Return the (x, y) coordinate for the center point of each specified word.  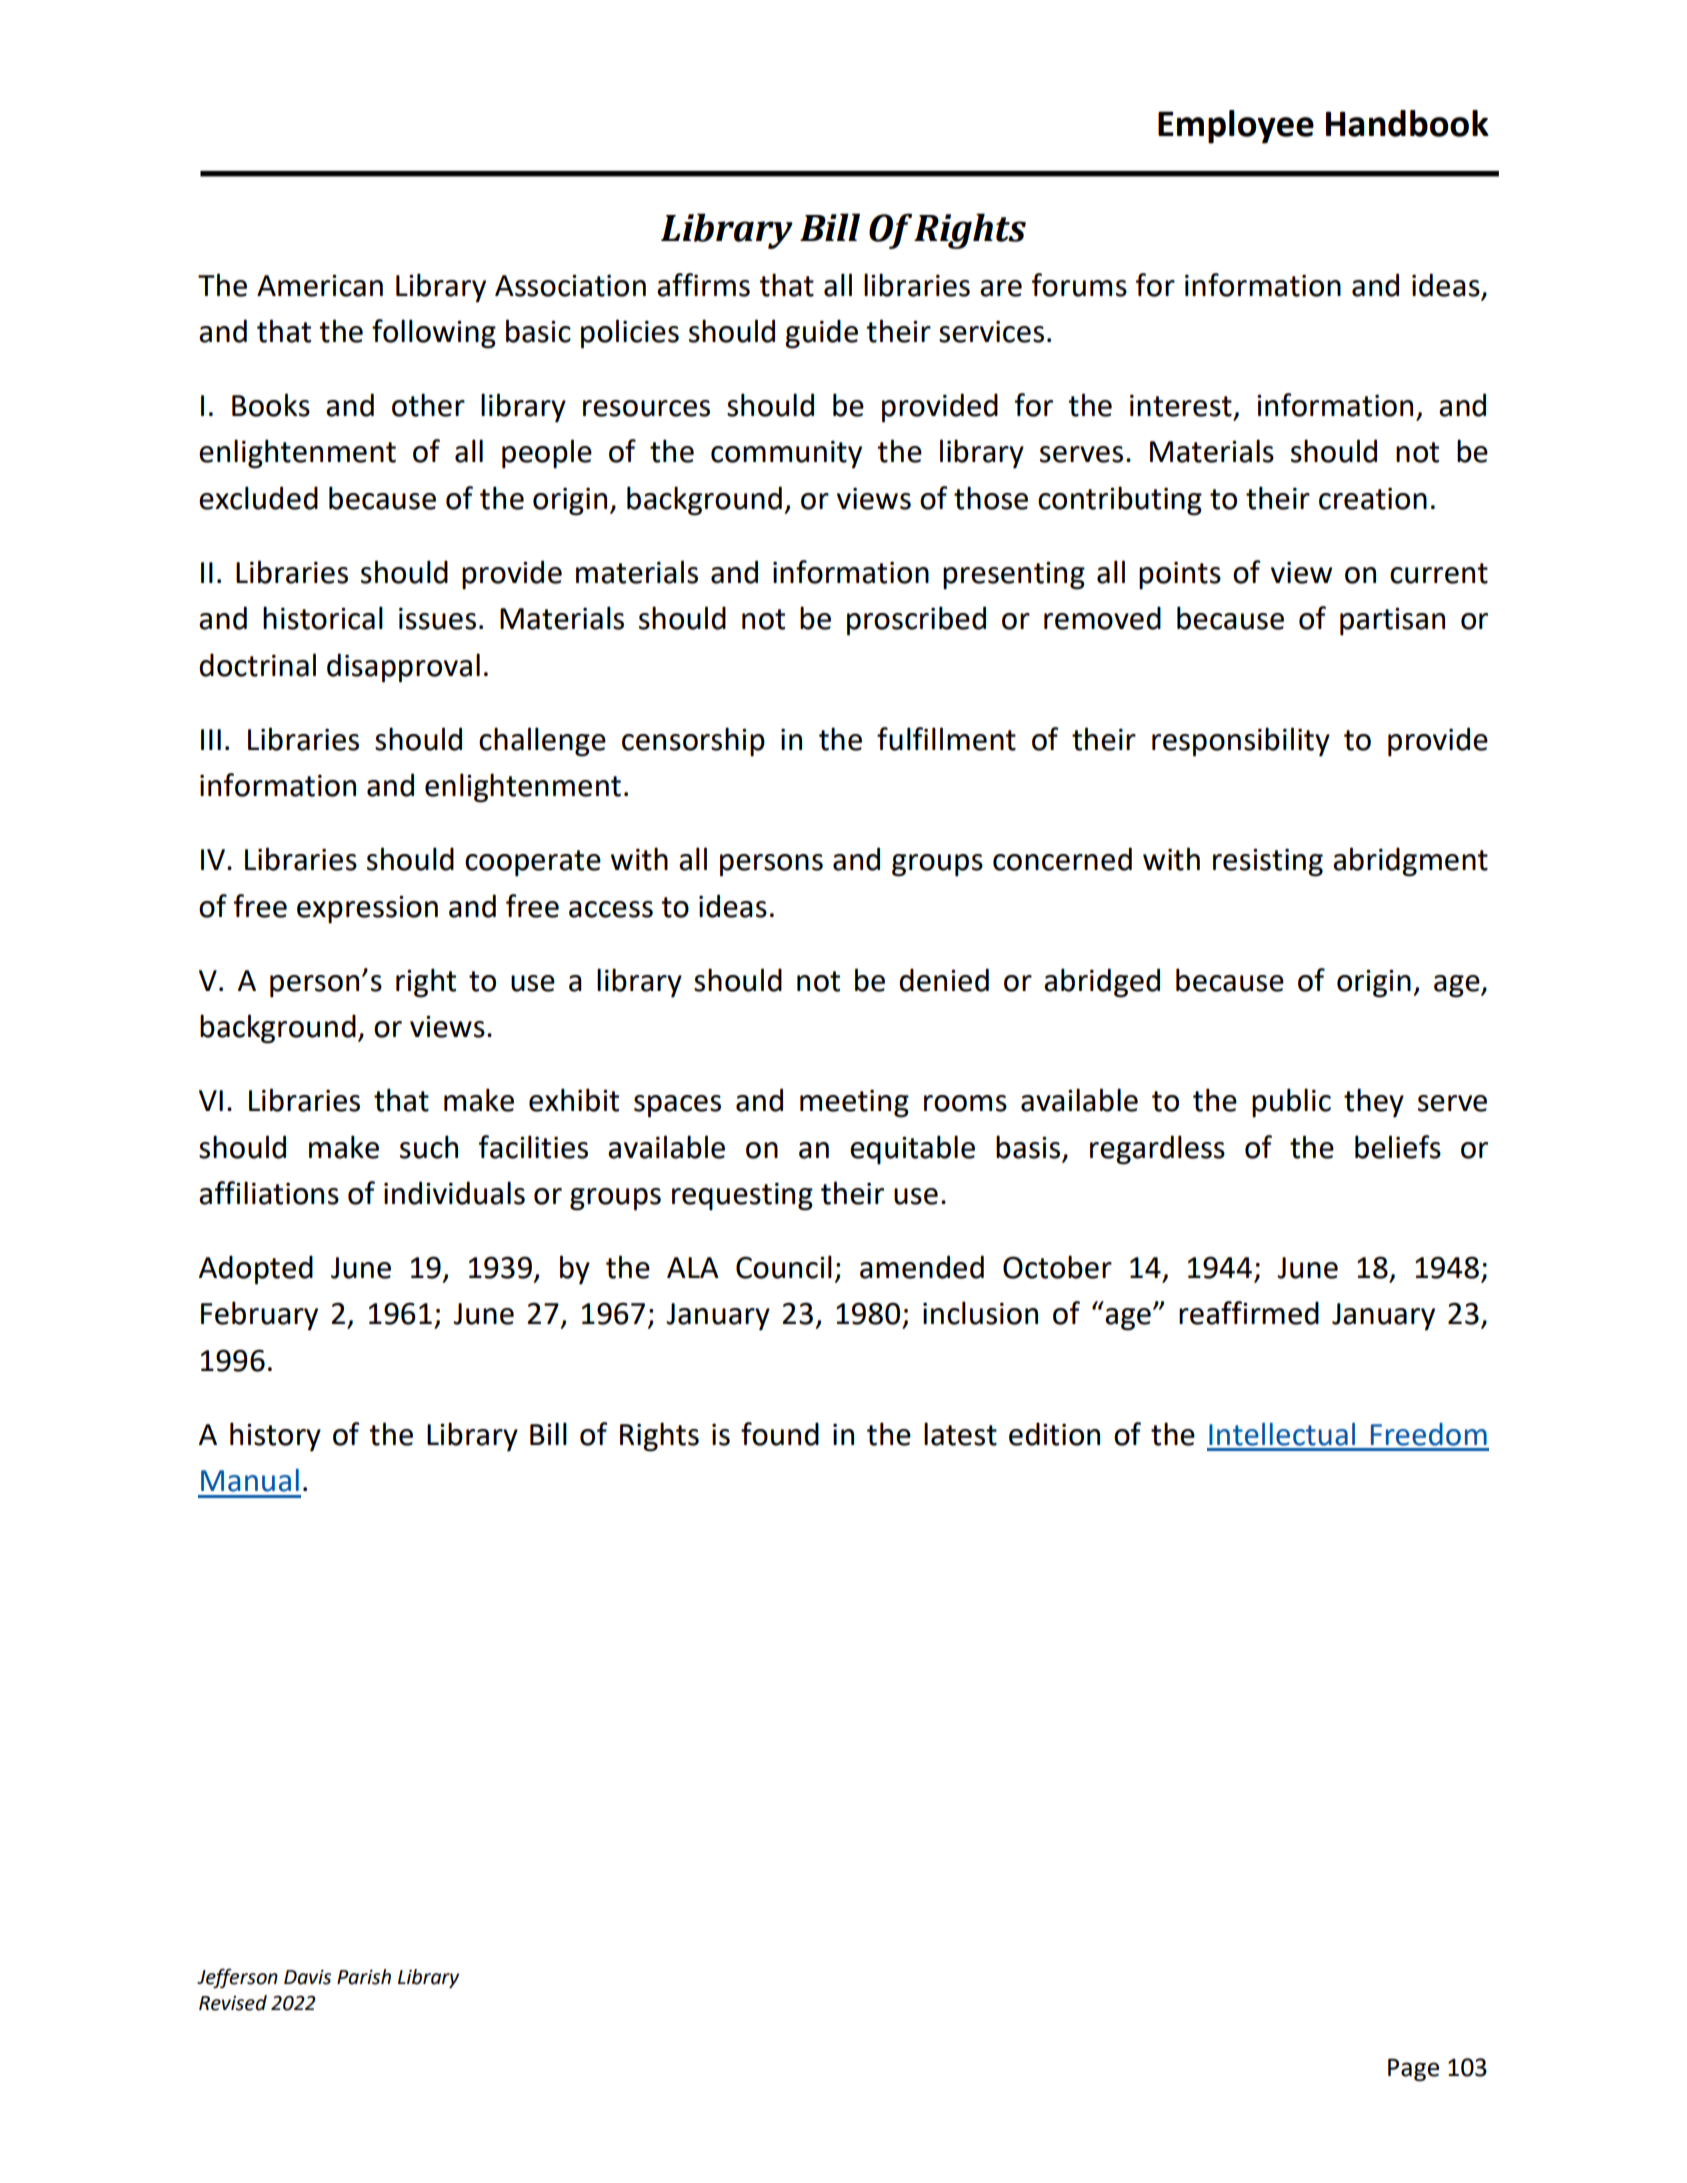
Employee (1236, 127)
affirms (703, 285)
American (320, 286)
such (429, 1147)
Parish (364, 1977)
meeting (854, 1104)
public (1291, 1103)
